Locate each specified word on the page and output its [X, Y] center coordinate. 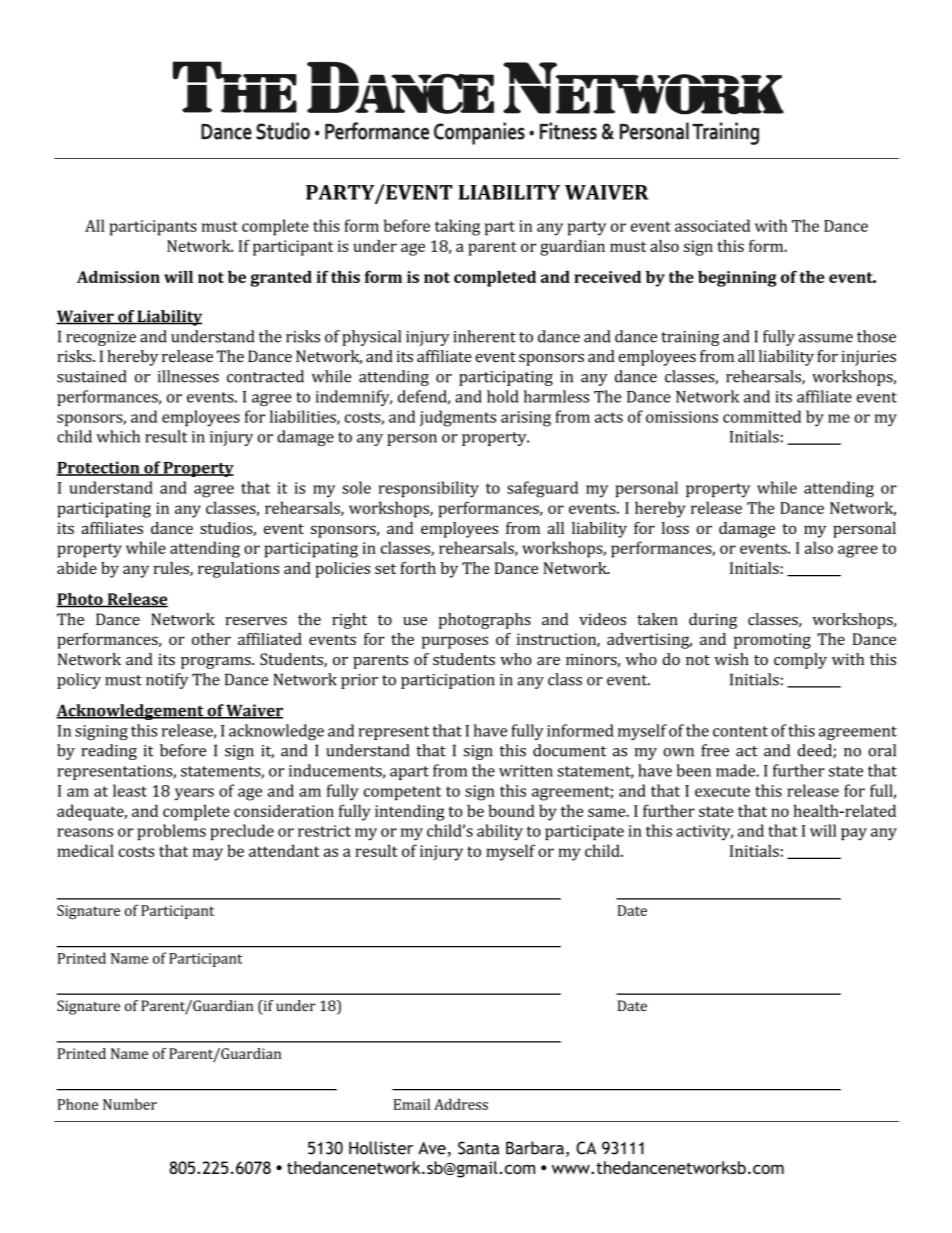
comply [800, 661]
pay [854, 834]
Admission [118, 277]
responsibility [429, 489]
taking [457, 227]
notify [167, 681]
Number [130, 1104]
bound [512, 810]
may [208, 854]
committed [762, 416]
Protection [99, 468]
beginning [737, 279]
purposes [455, 642]
